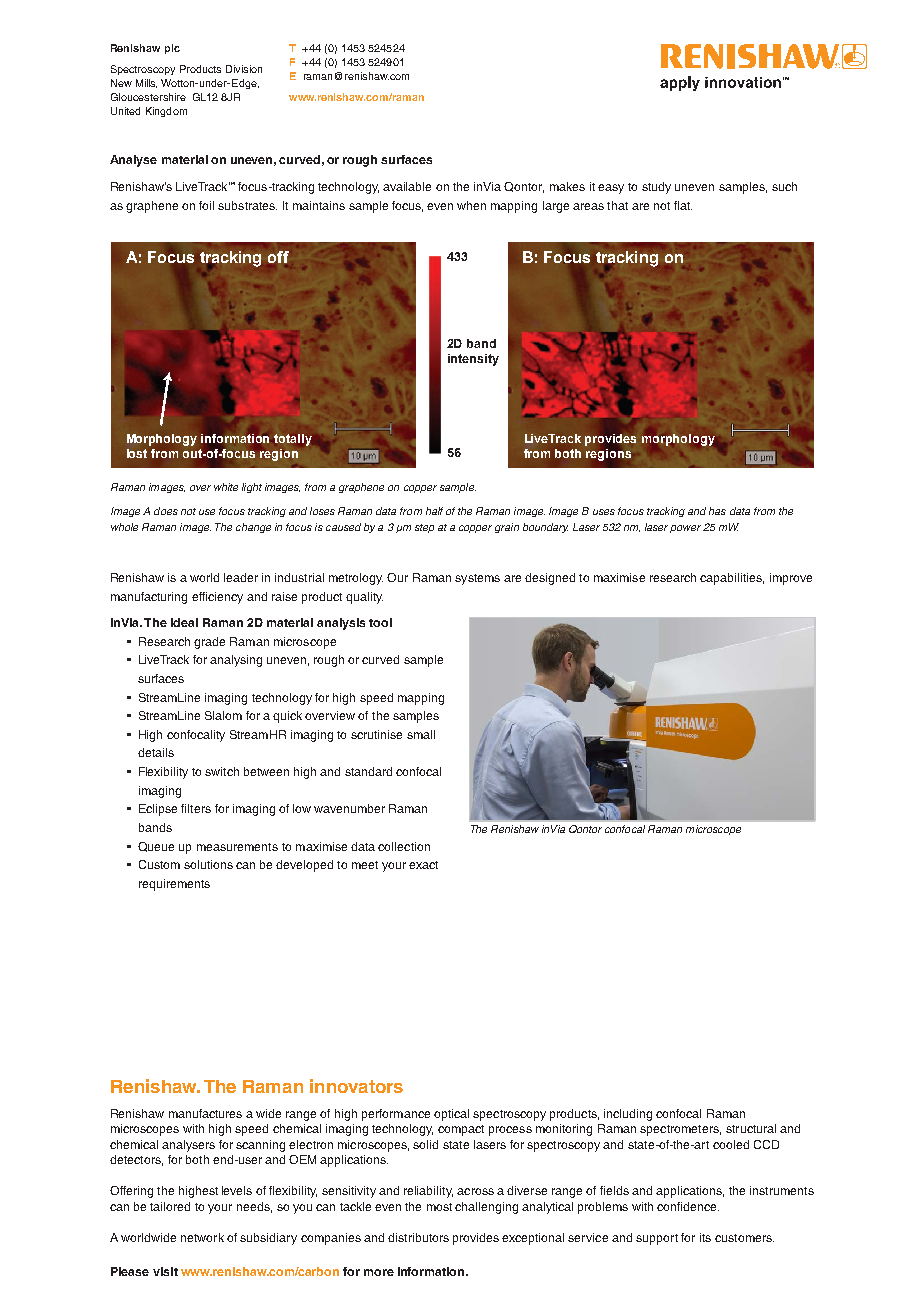  I want to click on has, so click(717, 511).
